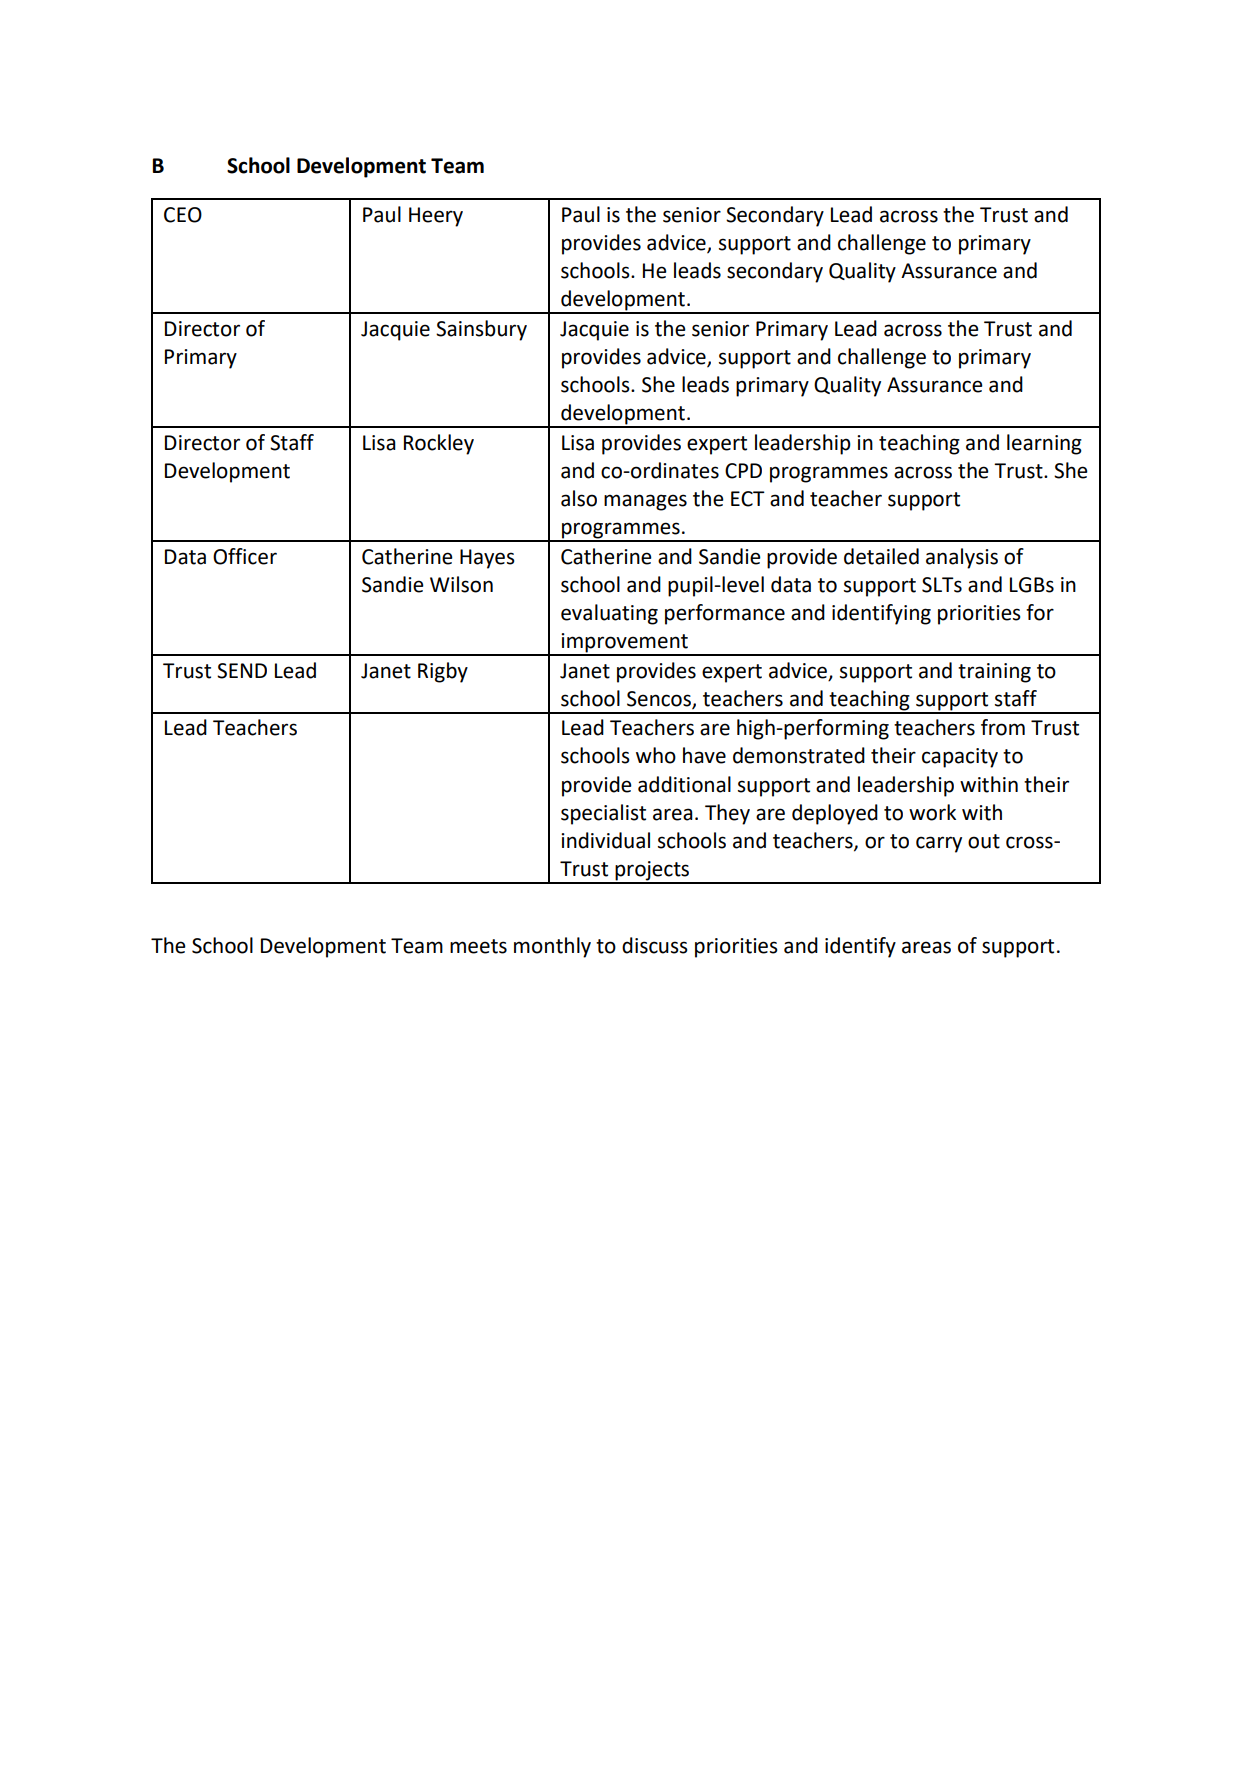 This document has width=1252, height=1770. What do you see at coordinates (183, 215) in the document?
I see `CEO` at bounding box center [183, 215].
